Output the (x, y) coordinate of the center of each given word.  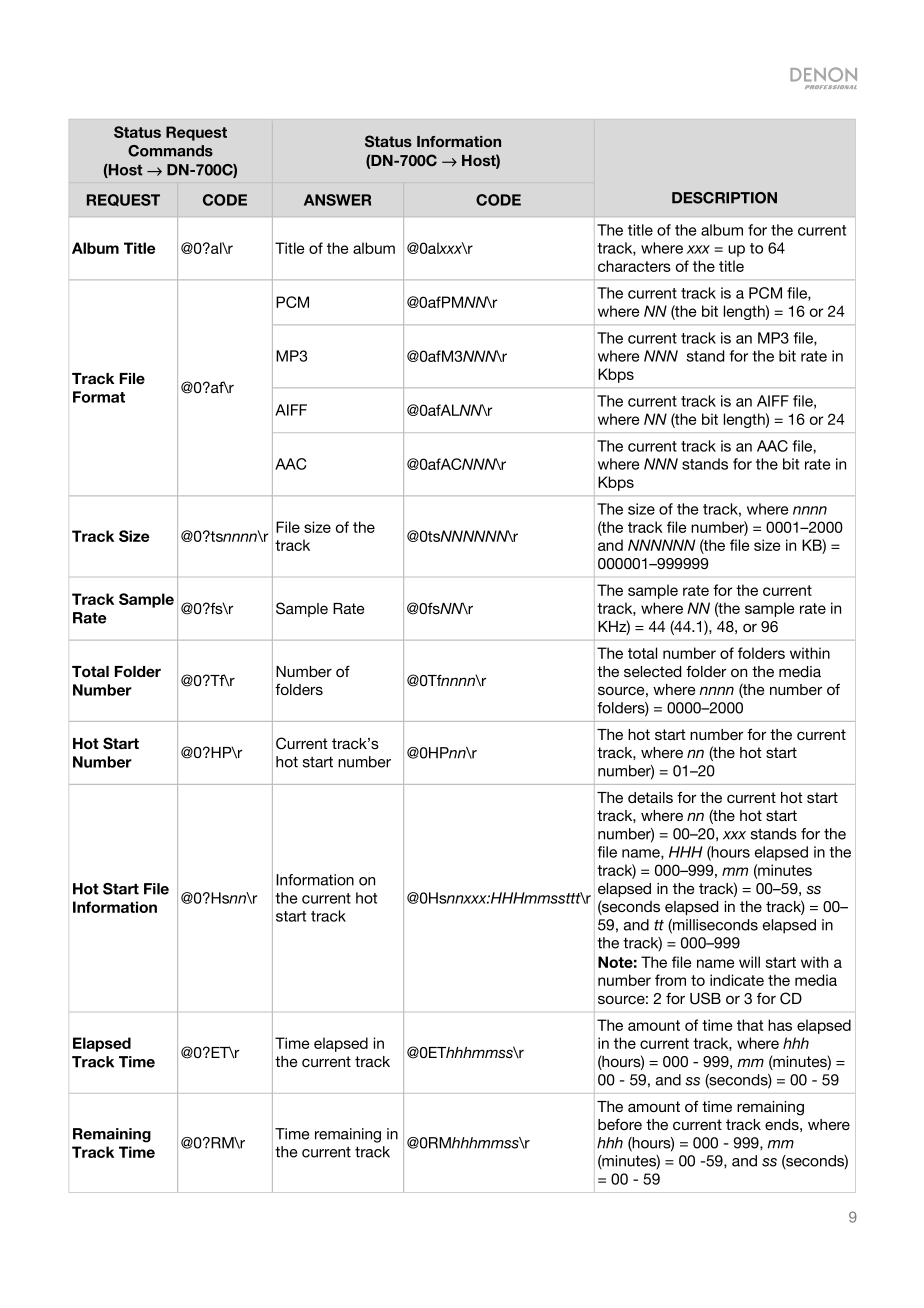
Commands (170, 151)
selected (652, 671)
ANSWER (337, 200)
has (780, 1025)
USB (705, 998)
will (749, 962)
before (620, 1124)
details (650, 797)
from (670, 980)
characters (634, 266)
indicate (737, 980)
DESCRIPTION (724, 198)
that (750, 1025)
